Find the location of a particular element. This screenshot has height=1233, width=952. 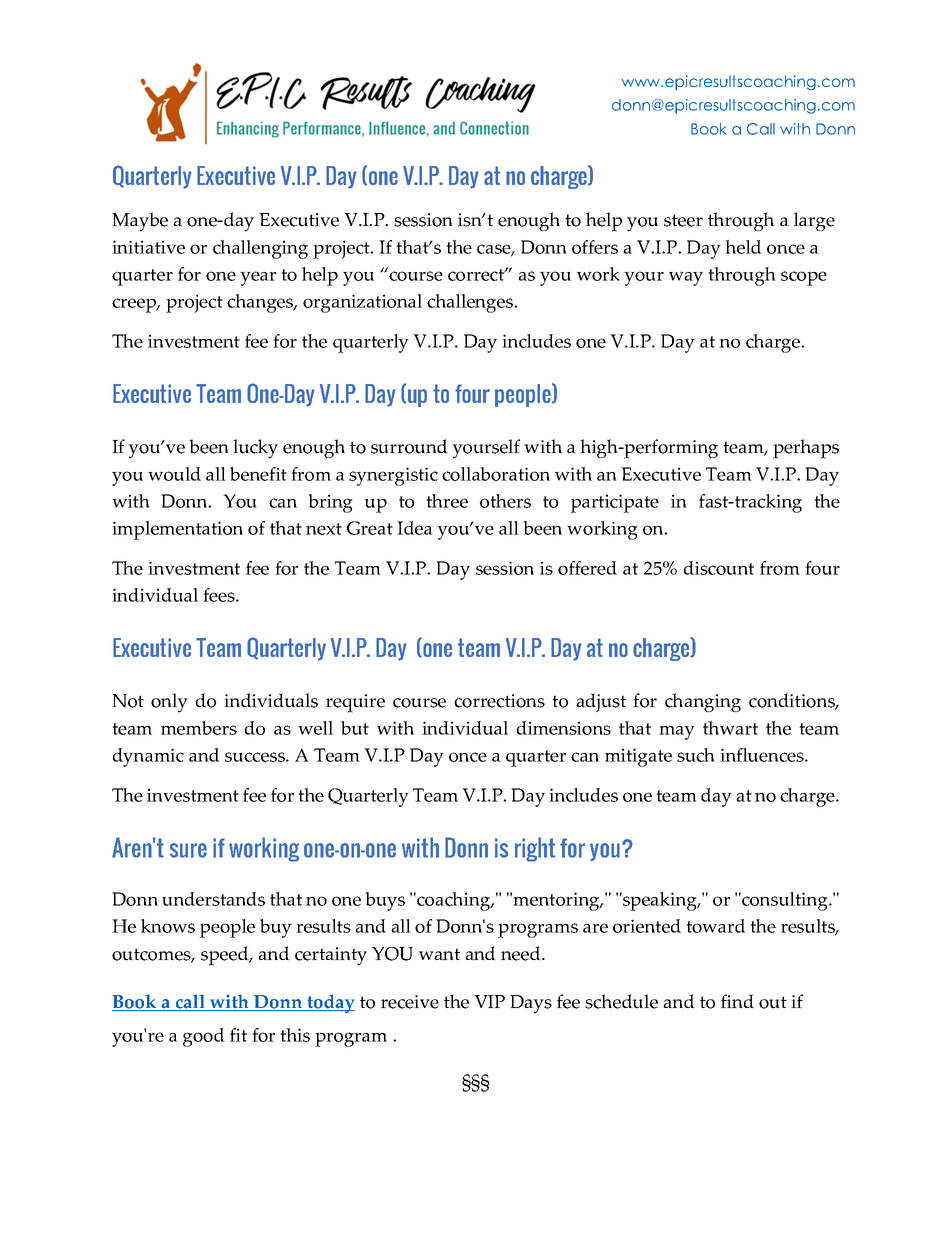

members is located at coordinates (199, 728).
